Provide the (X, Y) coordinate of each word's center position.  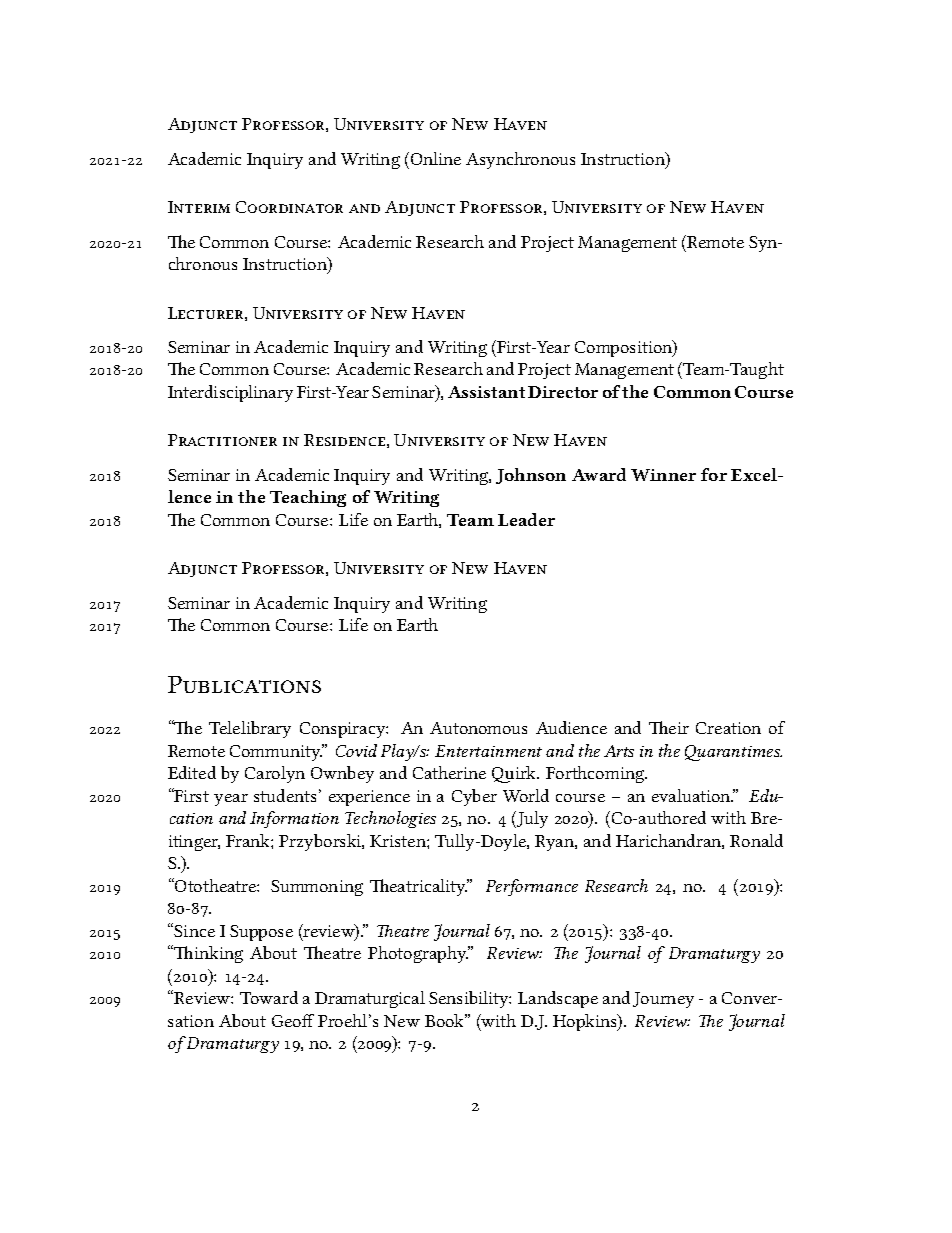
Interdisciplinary (230, 393)
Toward (269, 997)
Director (563, 392)
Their (669, 727)
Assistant (486, 392)
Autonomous (478, 728)
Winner (663, 475)
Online (436, 158)
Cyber (474, 797)
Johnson (531, 476)
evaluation (692, 795)
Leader (526, 519)
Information (294, 819)
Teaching (308, 498)
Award (599, 474)
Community (276, 752)
